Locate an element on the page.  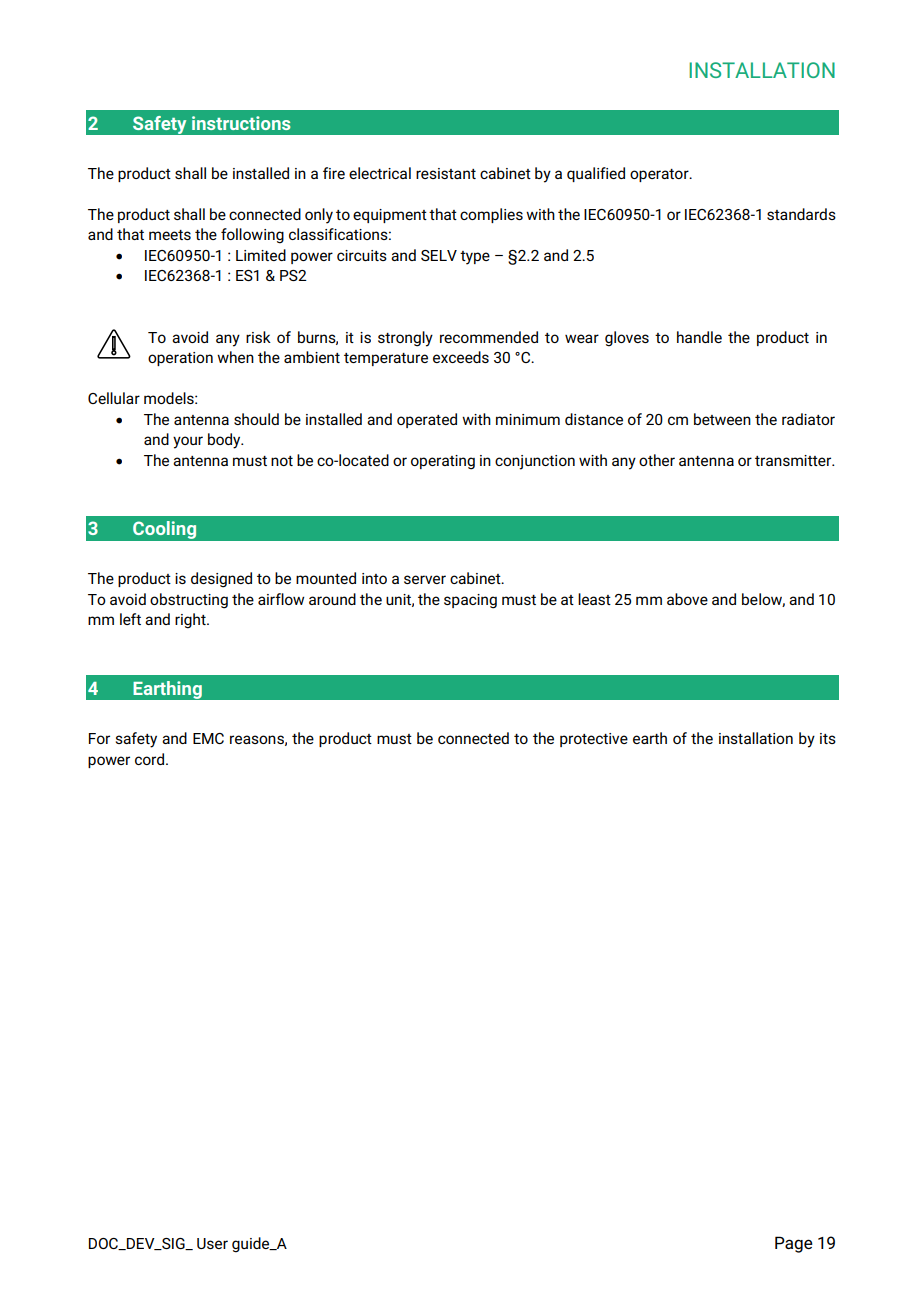
resistant is located at coordinates (446, 173).
